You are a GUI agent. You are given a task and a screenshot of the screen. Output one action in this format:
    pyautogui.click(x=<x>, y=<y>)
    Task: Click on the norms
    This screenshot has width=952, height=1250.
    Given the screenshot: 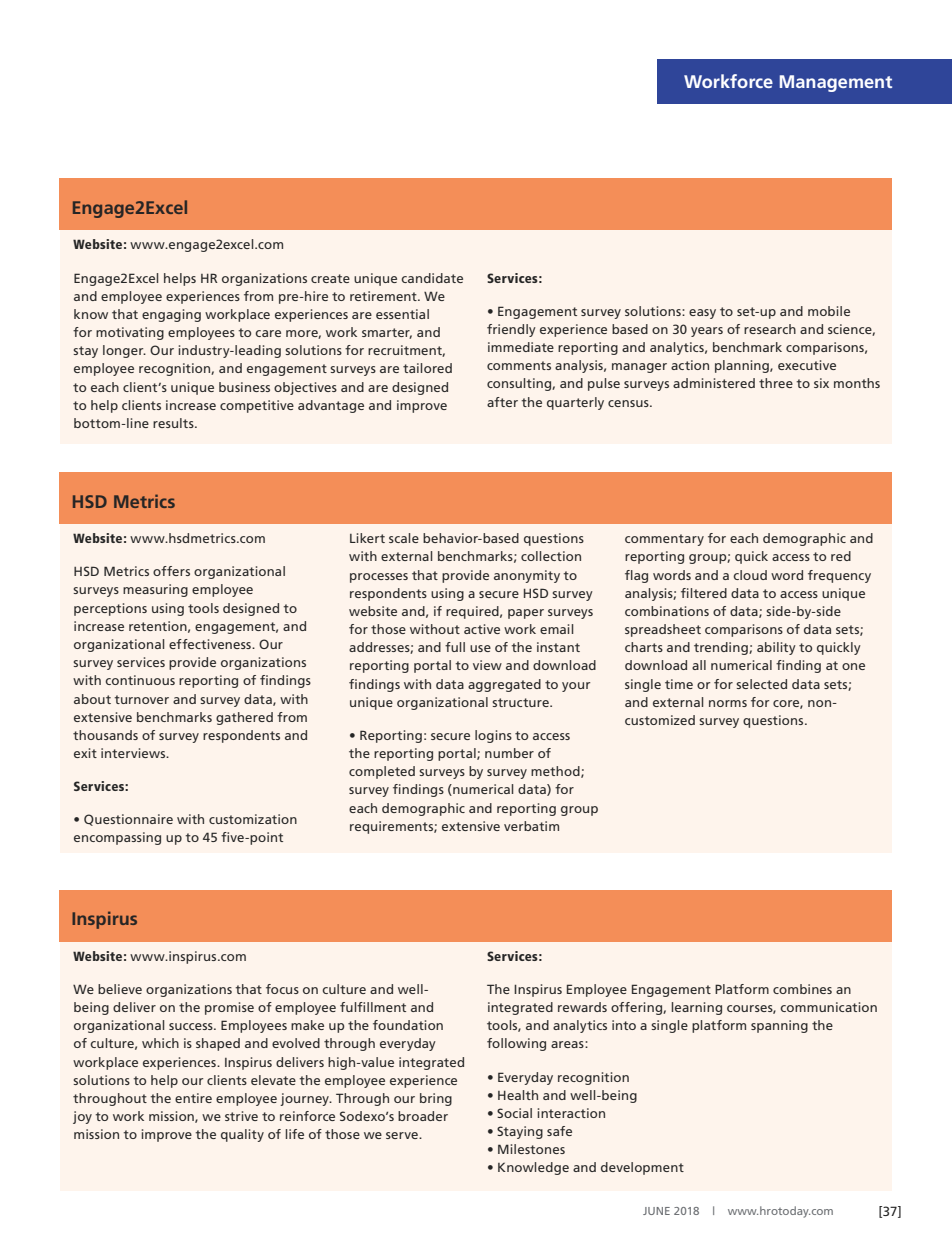 What is the action you would take?
    pyautogui.click(x=728, y=703)
